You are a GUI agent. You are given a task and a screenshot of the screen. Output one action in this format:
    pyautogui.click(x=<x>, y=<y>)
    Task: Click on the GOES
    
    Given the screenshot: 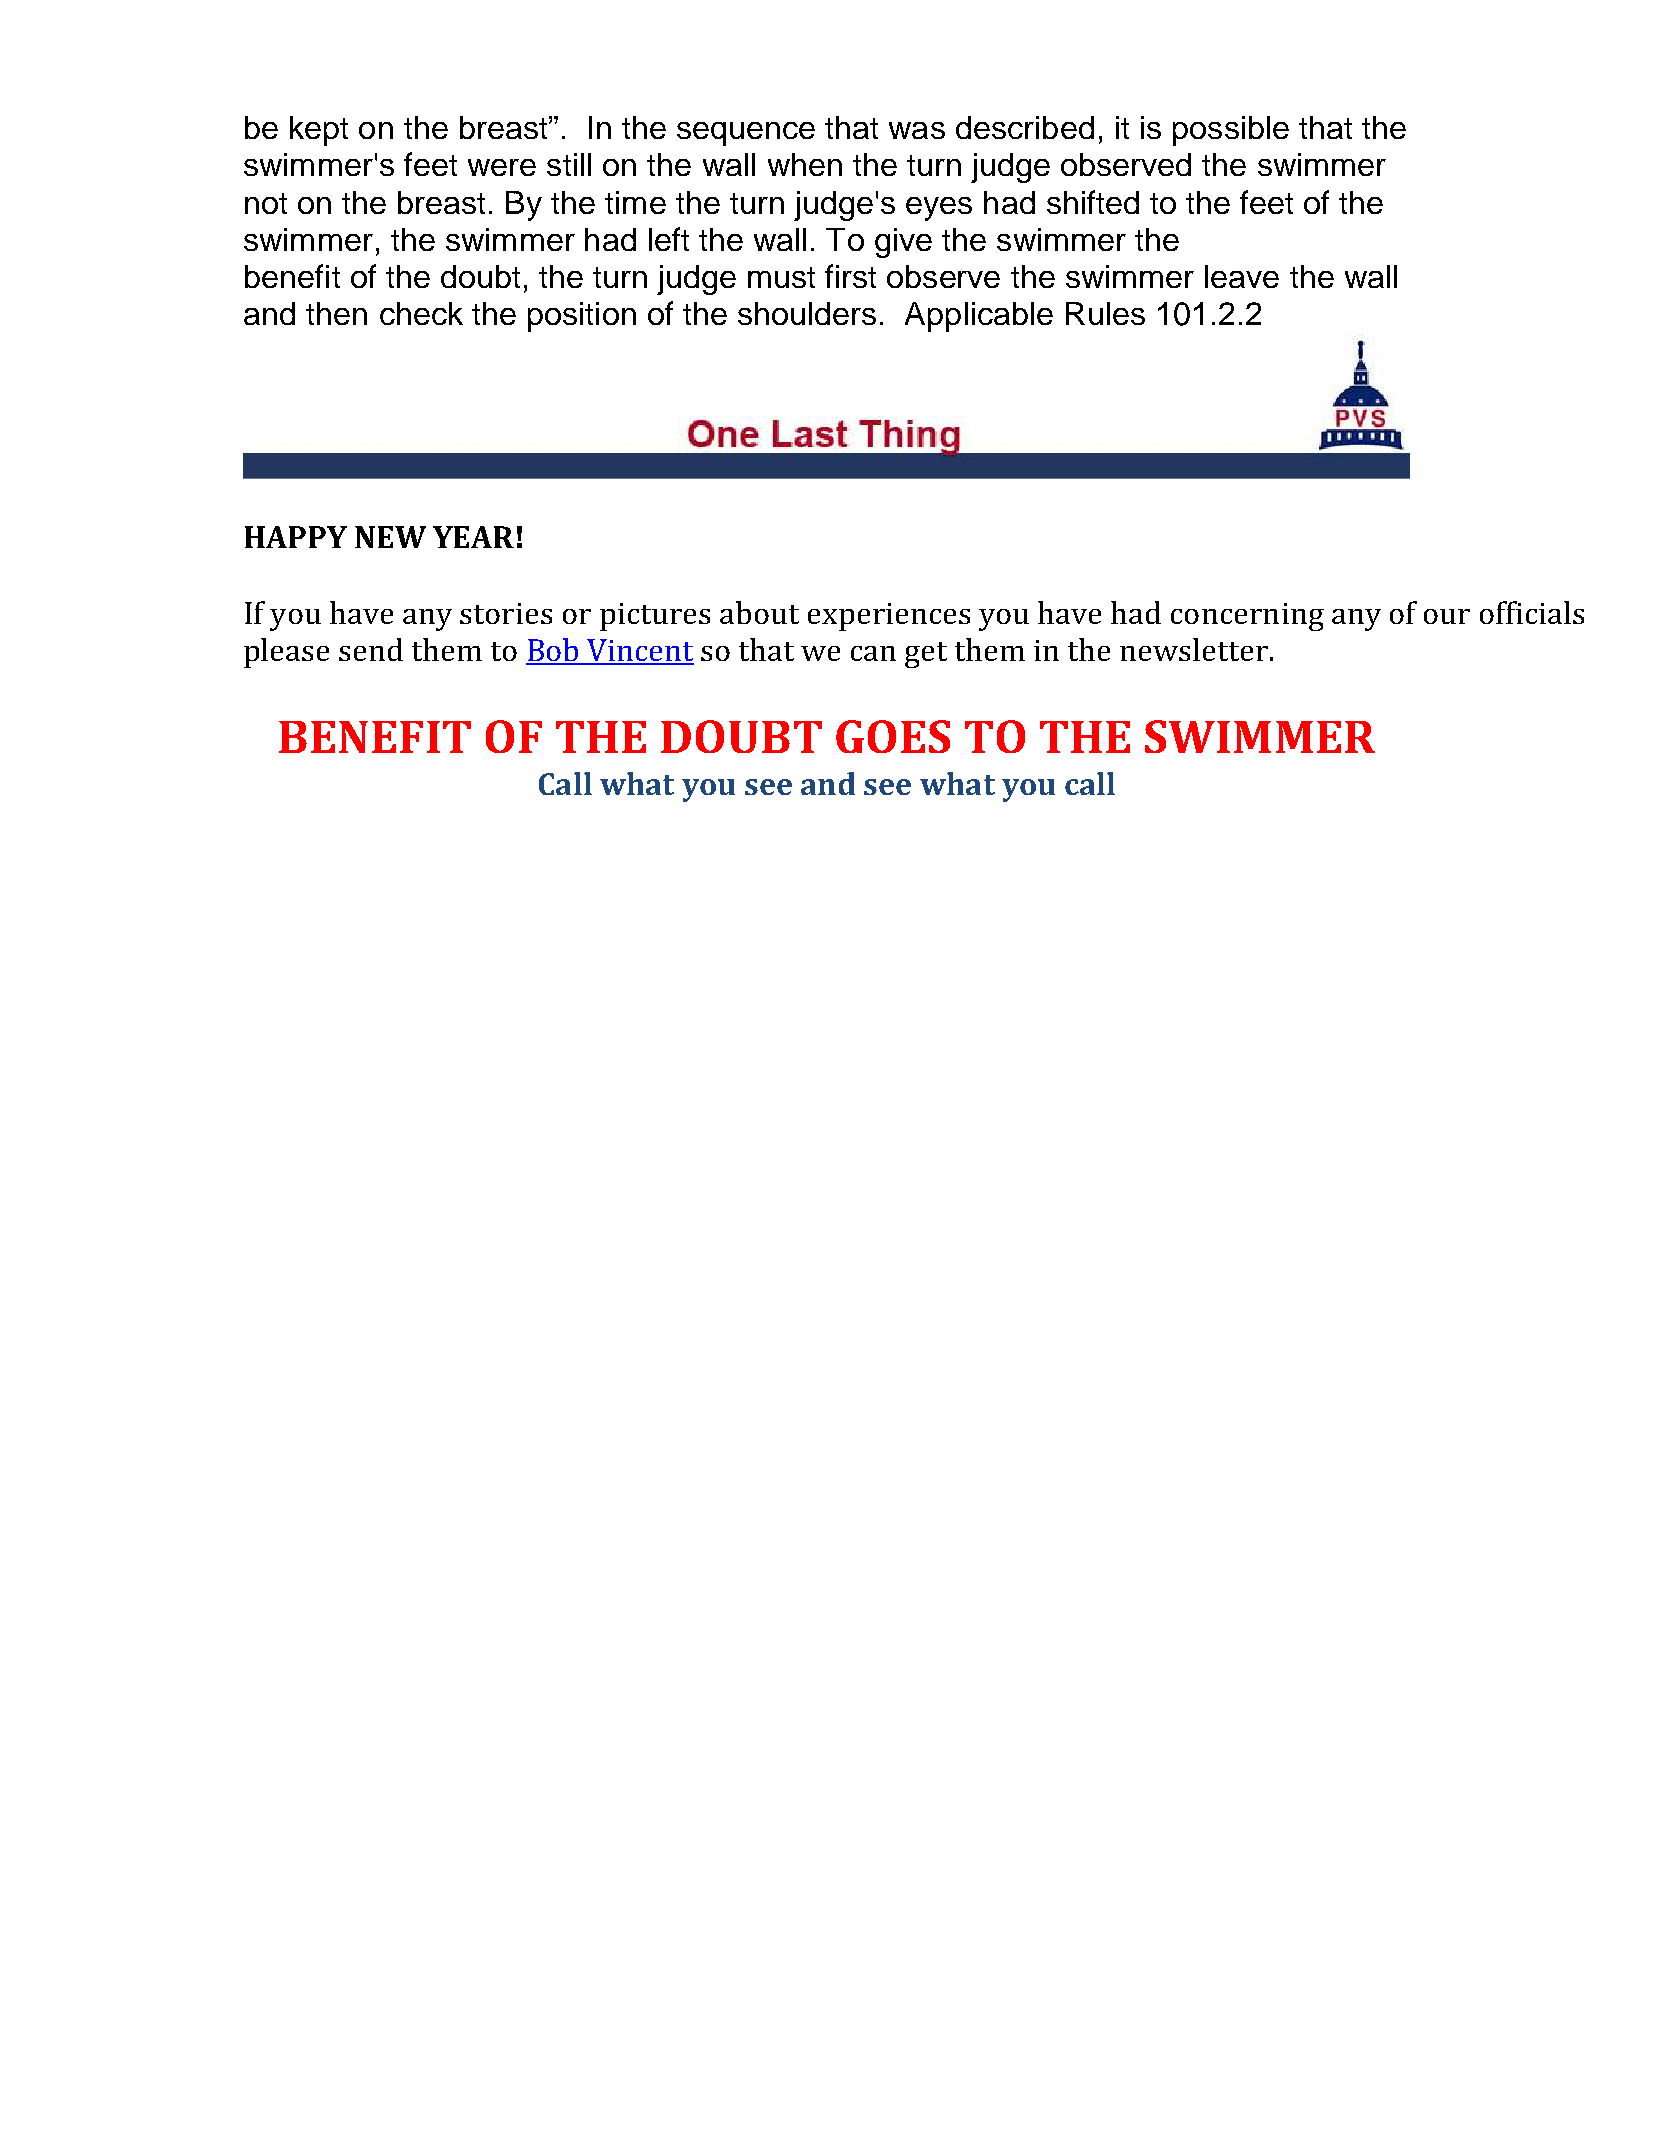 What is the action you would take?
    pyautogui.click(x=893, y=736)
